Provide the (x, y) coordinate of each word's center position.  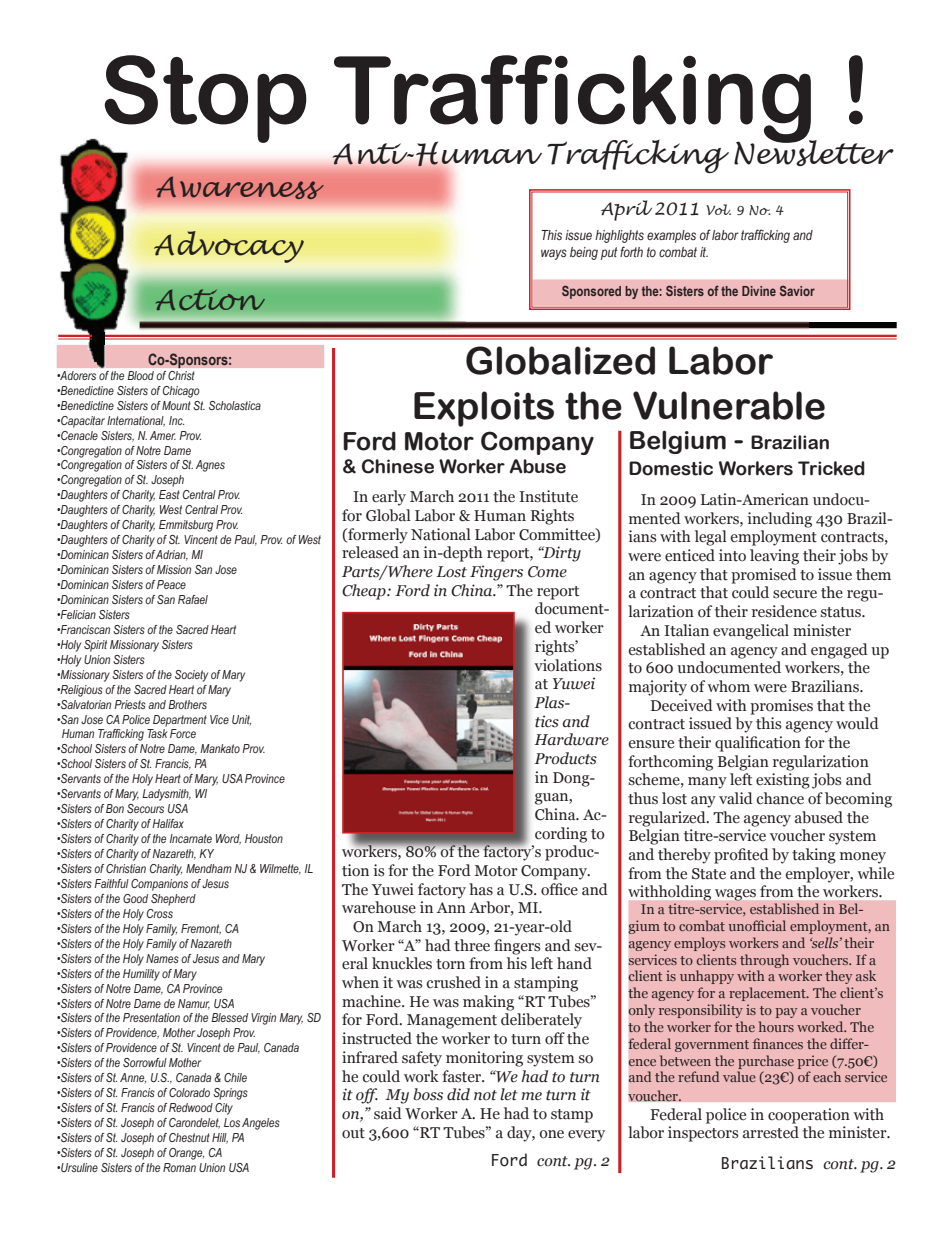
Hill (220, 1138)
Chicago (181, 392)
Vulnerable (729, 405)
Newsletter (814, 152)
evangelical (751, 632)
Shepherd (173, 900)
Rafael (193, 599)
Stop (205, 99)
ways (554, 254)
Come (547, 572)
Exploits (484, 409)
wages (735, 895)
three (472, 945)
